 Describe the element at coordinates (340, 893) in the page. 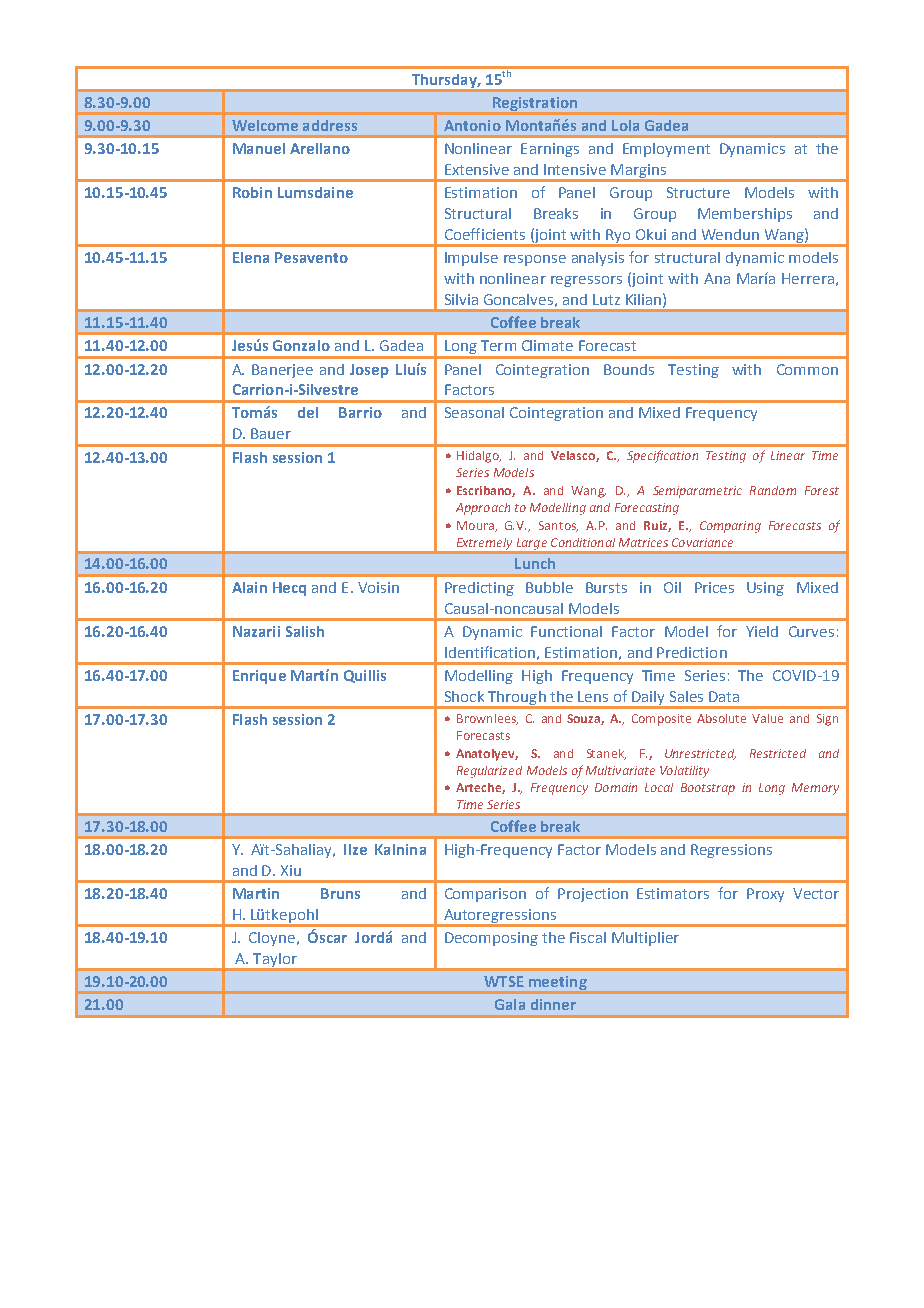

I see `Bruns` at that location.
